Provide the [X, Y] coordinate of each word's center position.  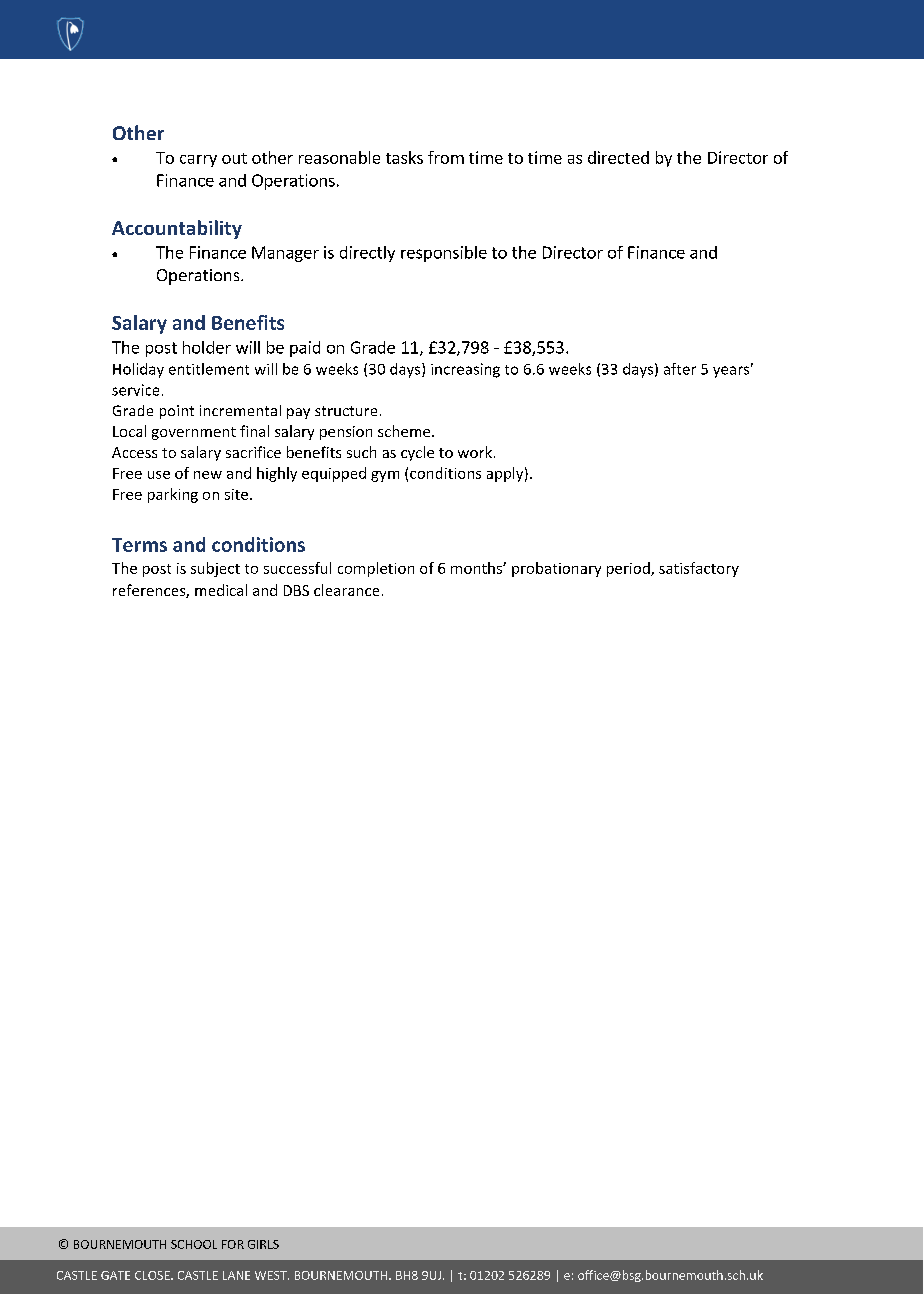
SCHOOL [194, 1244]
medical [221, 590]
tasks [404, 157]
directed [618, 157]
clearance [346, 590]
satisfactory [699, 569]
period [629, 569]
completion [376, 569]
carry [198, 161]
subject [215, 569]
